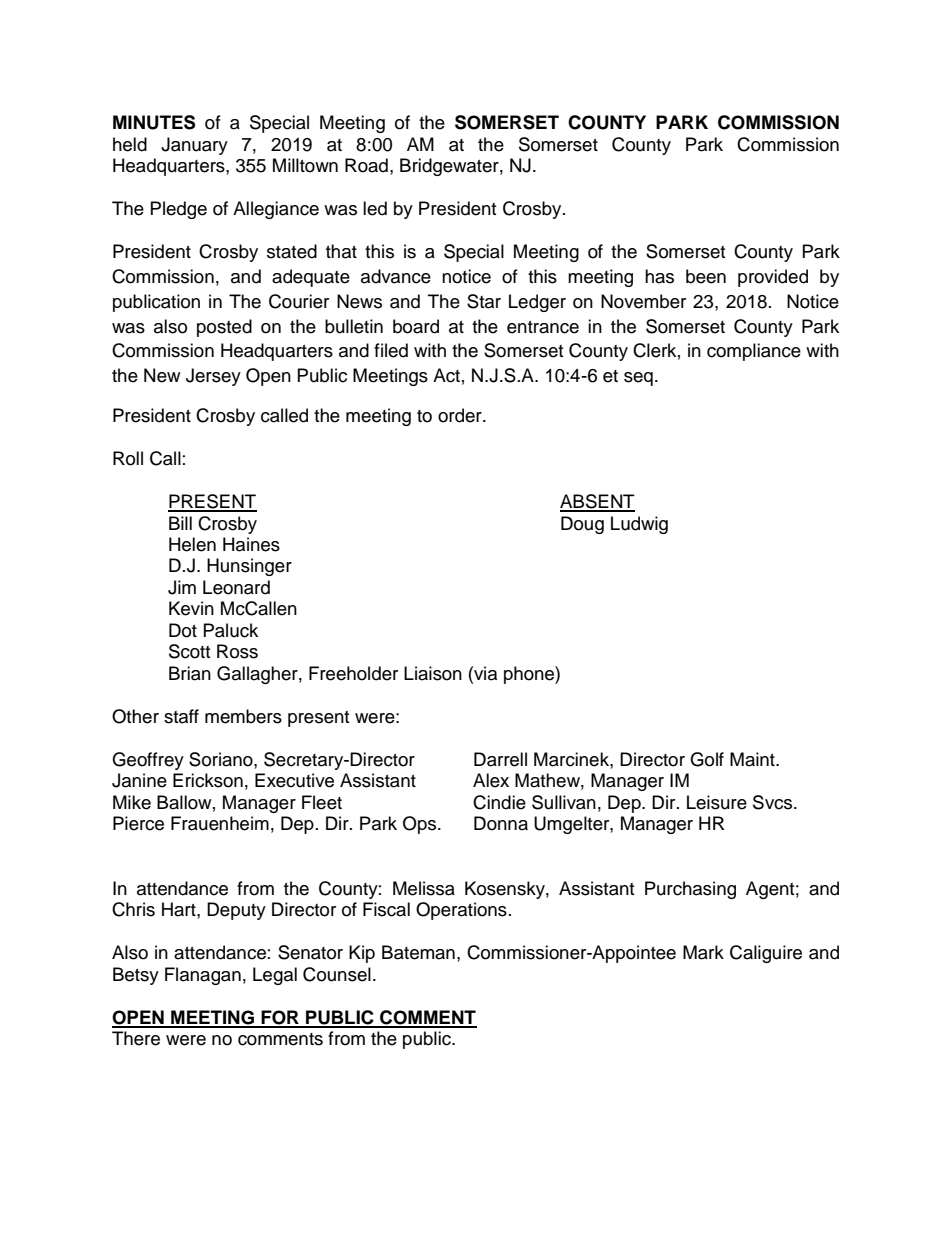 Image resolution: width=952 pixels, height=1233 pixels. What do you see at coordinates (194, 146) in the page?
I see `January` at bounding box center [194, 146].
